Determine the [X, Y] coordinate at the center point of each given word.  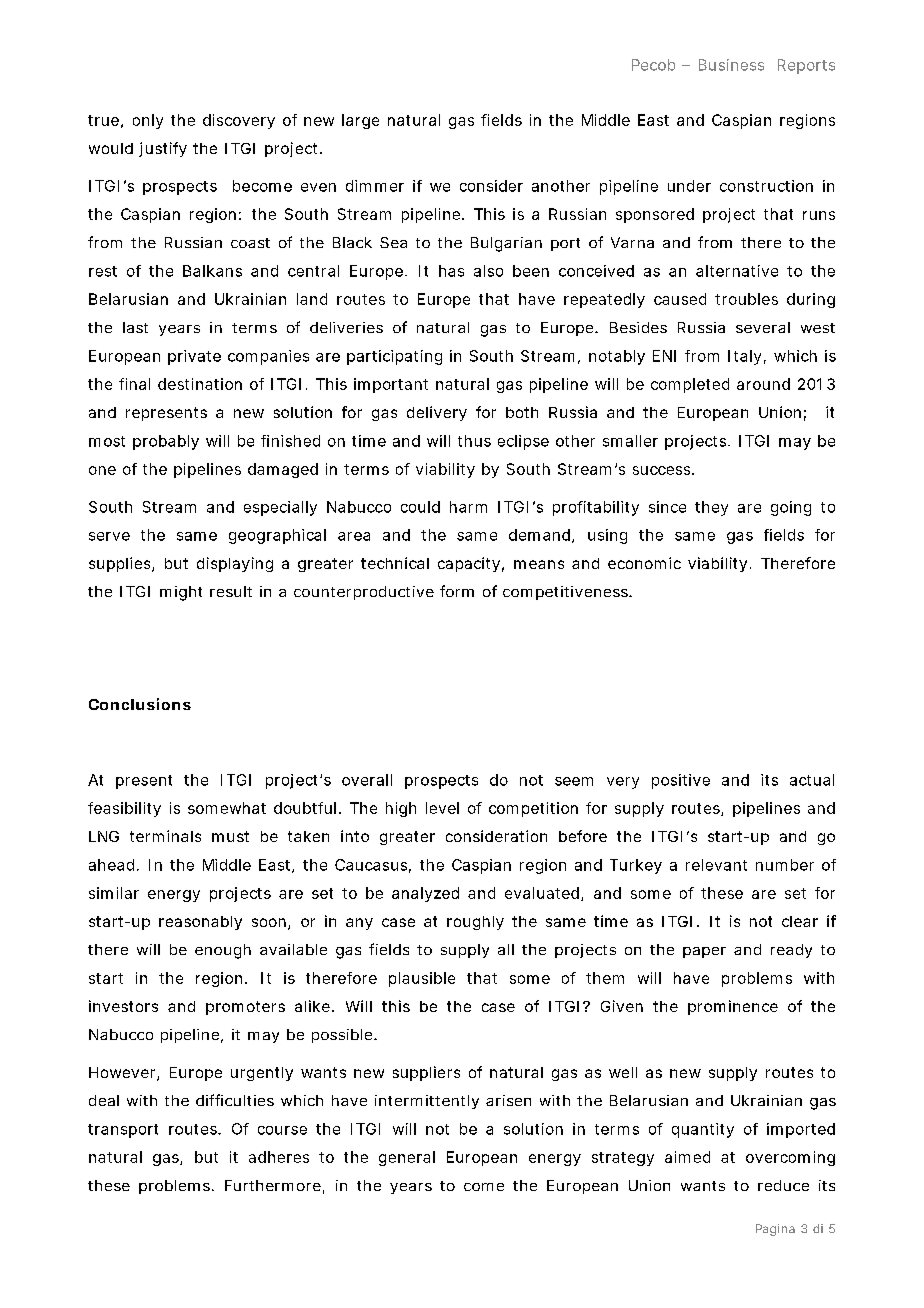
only [148, 121]
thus [474, 441]
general [407, 1158]
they [711, 508]
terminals [165, 836]
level [442, 808]
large [360, 121]
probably [166, 442]
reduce [783, 1185]
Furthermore [273, 1185]
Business [731, 65]
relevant [716, 865]
